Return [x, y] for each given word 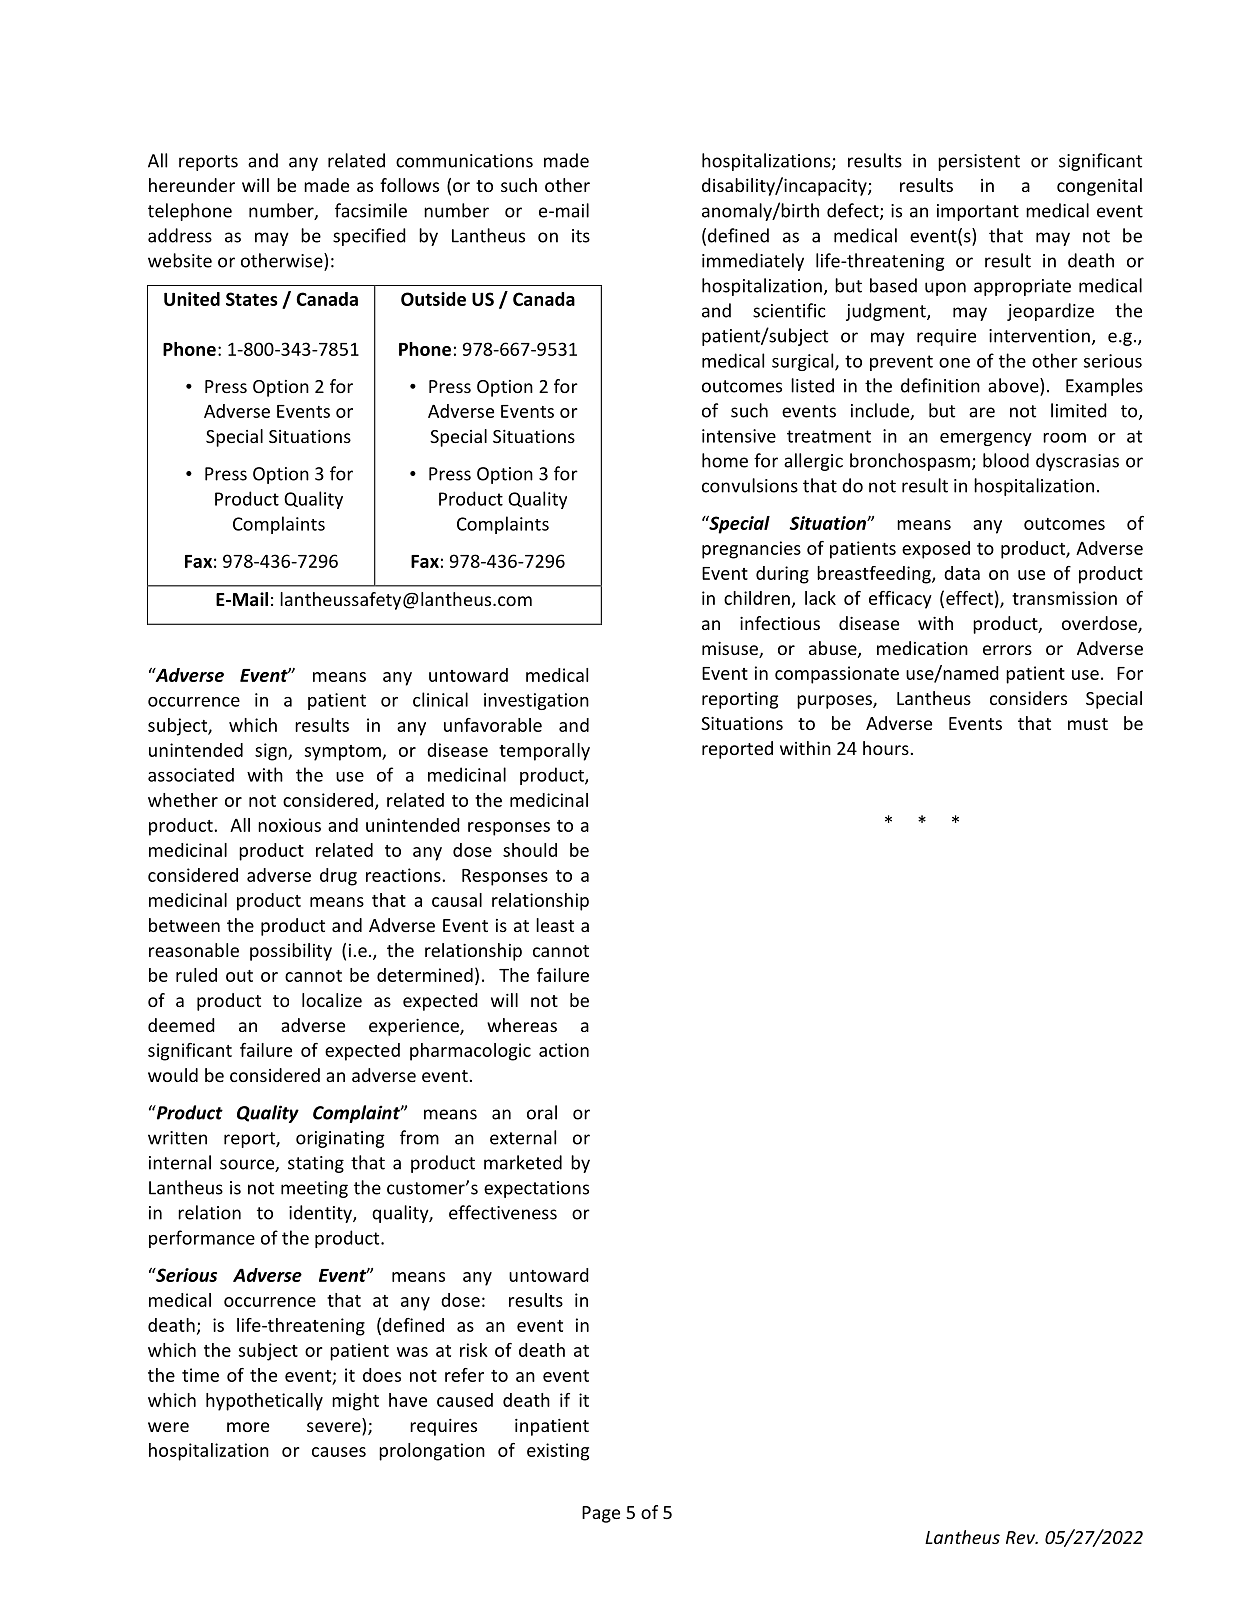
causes [339, 1452]
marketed [523, 1162]
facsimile [371, 210]
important [978, 212]
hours [886, 748]
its [581, 236]
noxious [289, 825]
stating [316, 1164]
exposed [936, 550]
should [530, 850]
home [725, 460]
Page [601, 1514]
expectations [536, 1189]
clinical [440, 699]
